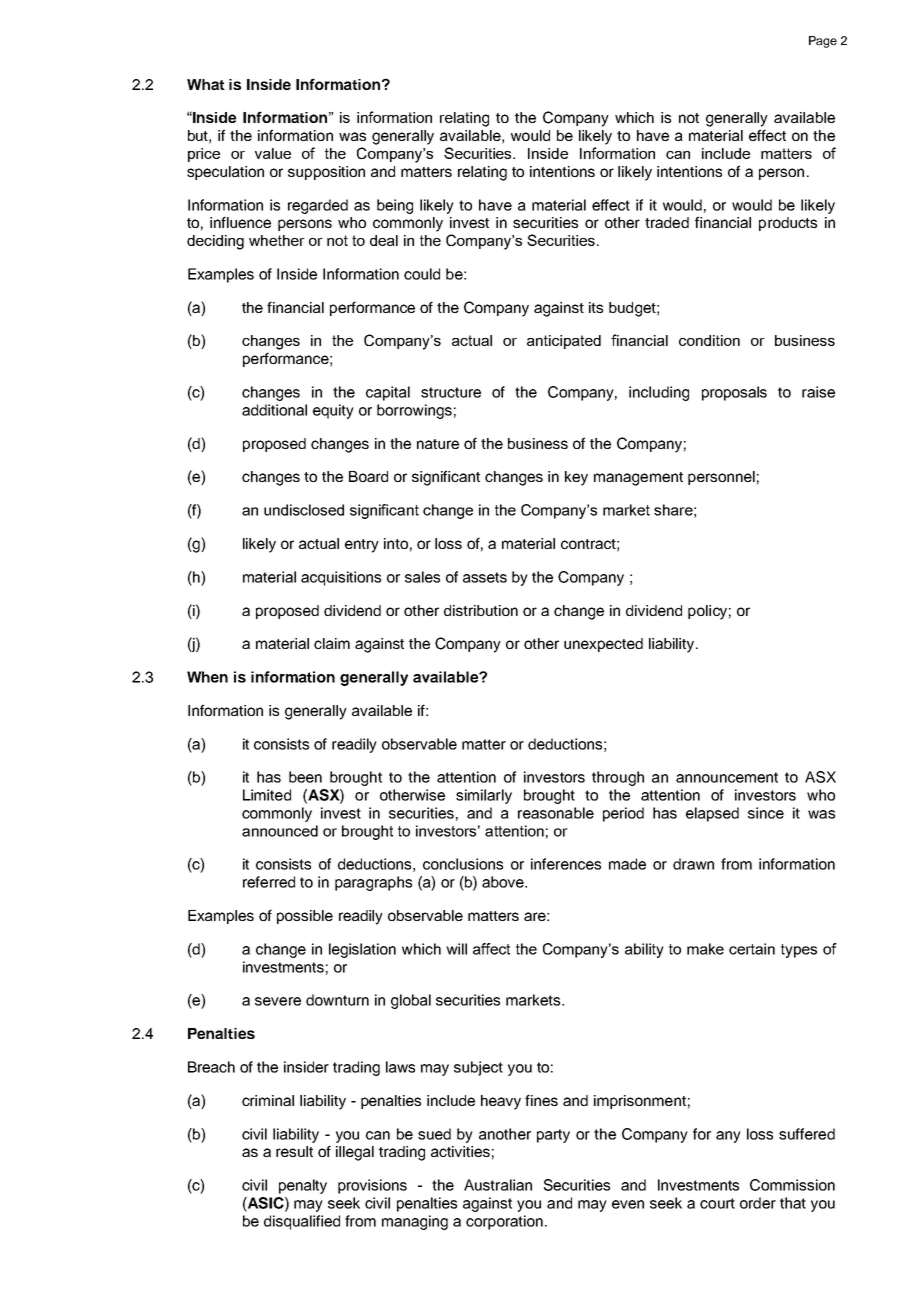  I want to click on similarly, so click(484, 796).
